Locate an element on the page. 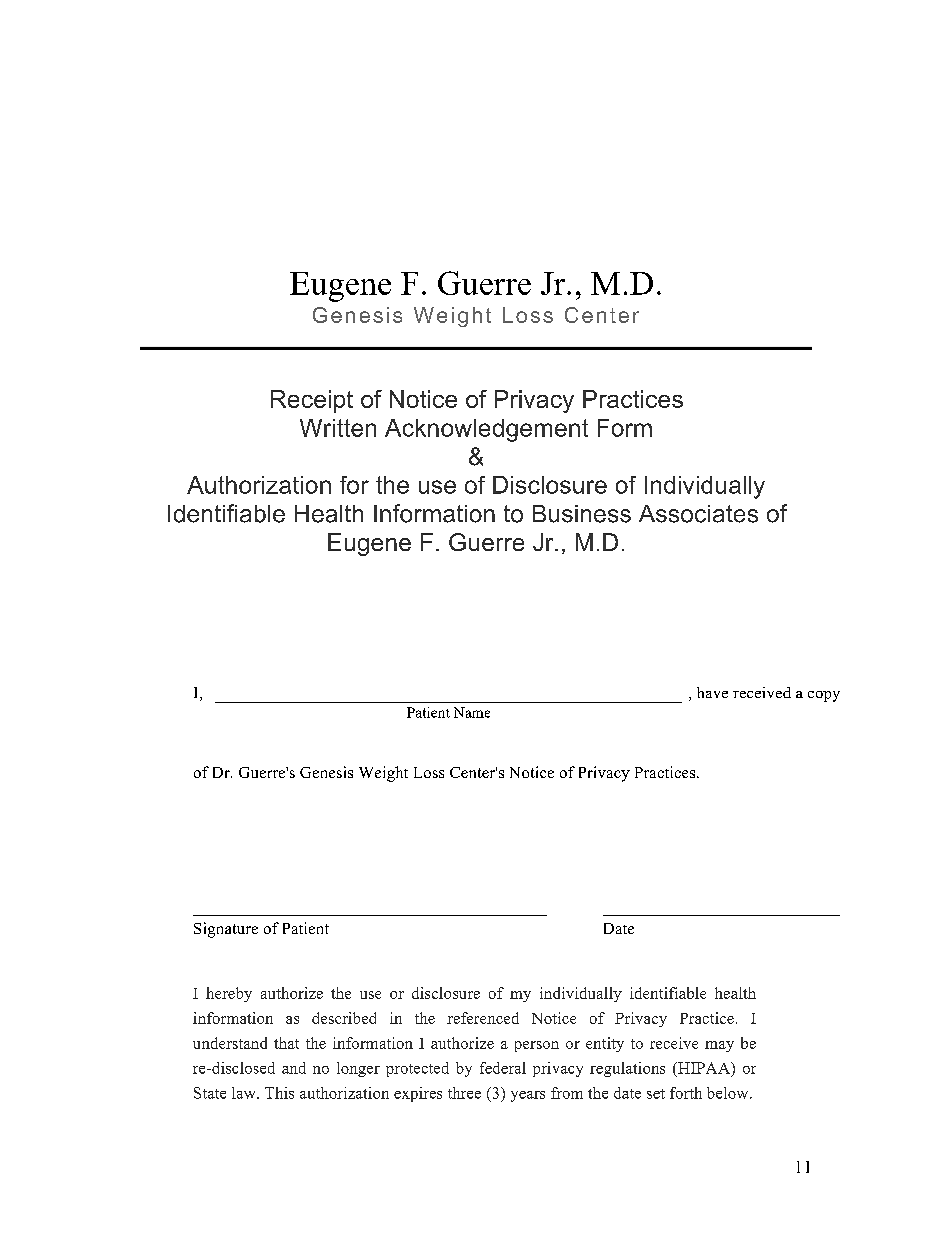  referenced is located at coordinates (483, 1018).
